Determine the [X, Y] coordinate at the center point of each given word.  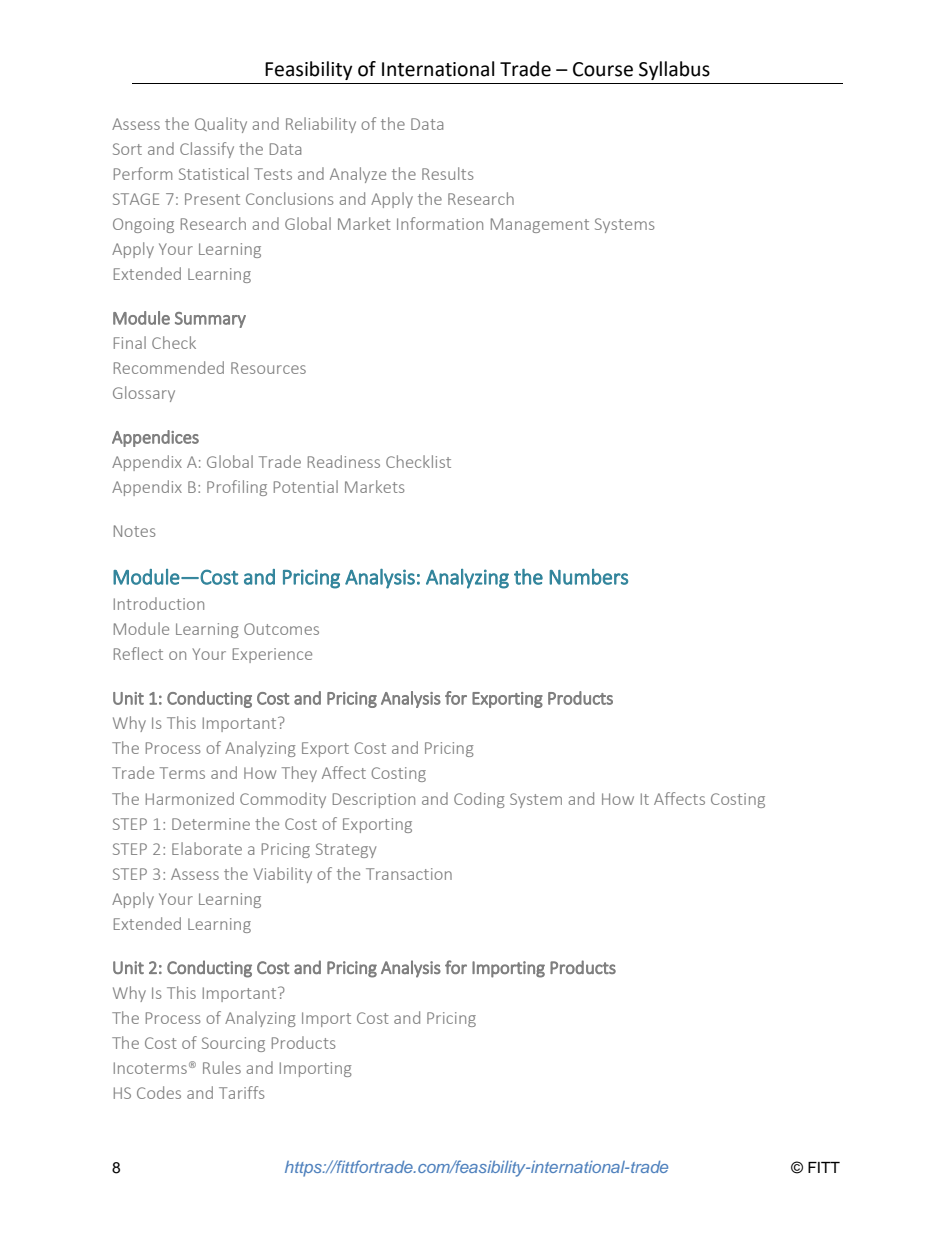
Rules [222, 1067]
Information [440, 223]
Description [374, 800]
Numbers [588, 577]
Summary [210, 320]
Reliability [321, 125]
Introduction [159, 603]
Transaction [409, 874]
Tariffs [242, 1092]
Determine [211, 824]
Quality [221, 125]
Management [540, 225]
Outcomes [281, 629]
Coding [479, 800]
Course [603, 69]
